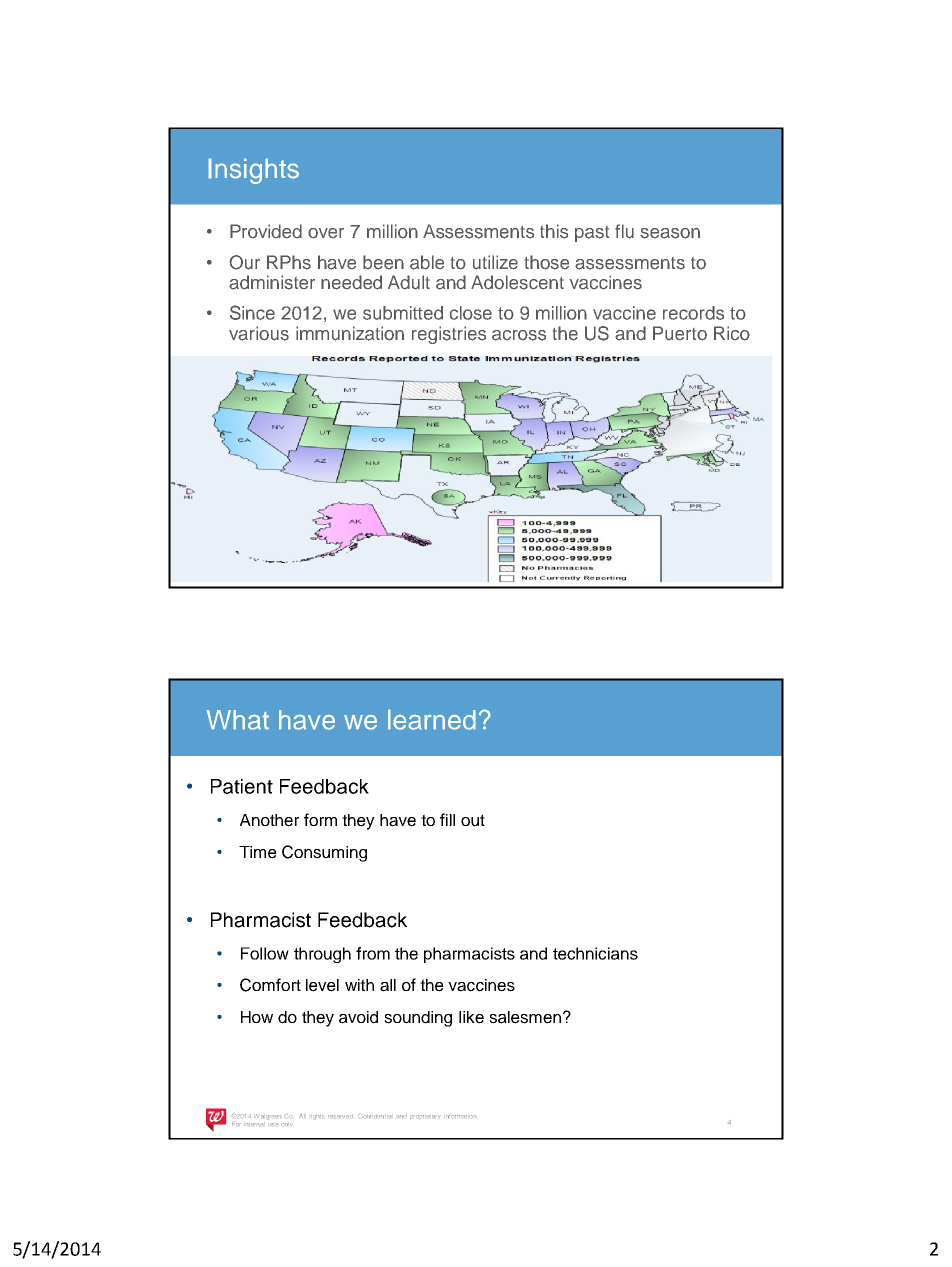 This image has width=952, height=1267. Describe the element at coordinates (670, 233) in the image. I see `season` at that location.
